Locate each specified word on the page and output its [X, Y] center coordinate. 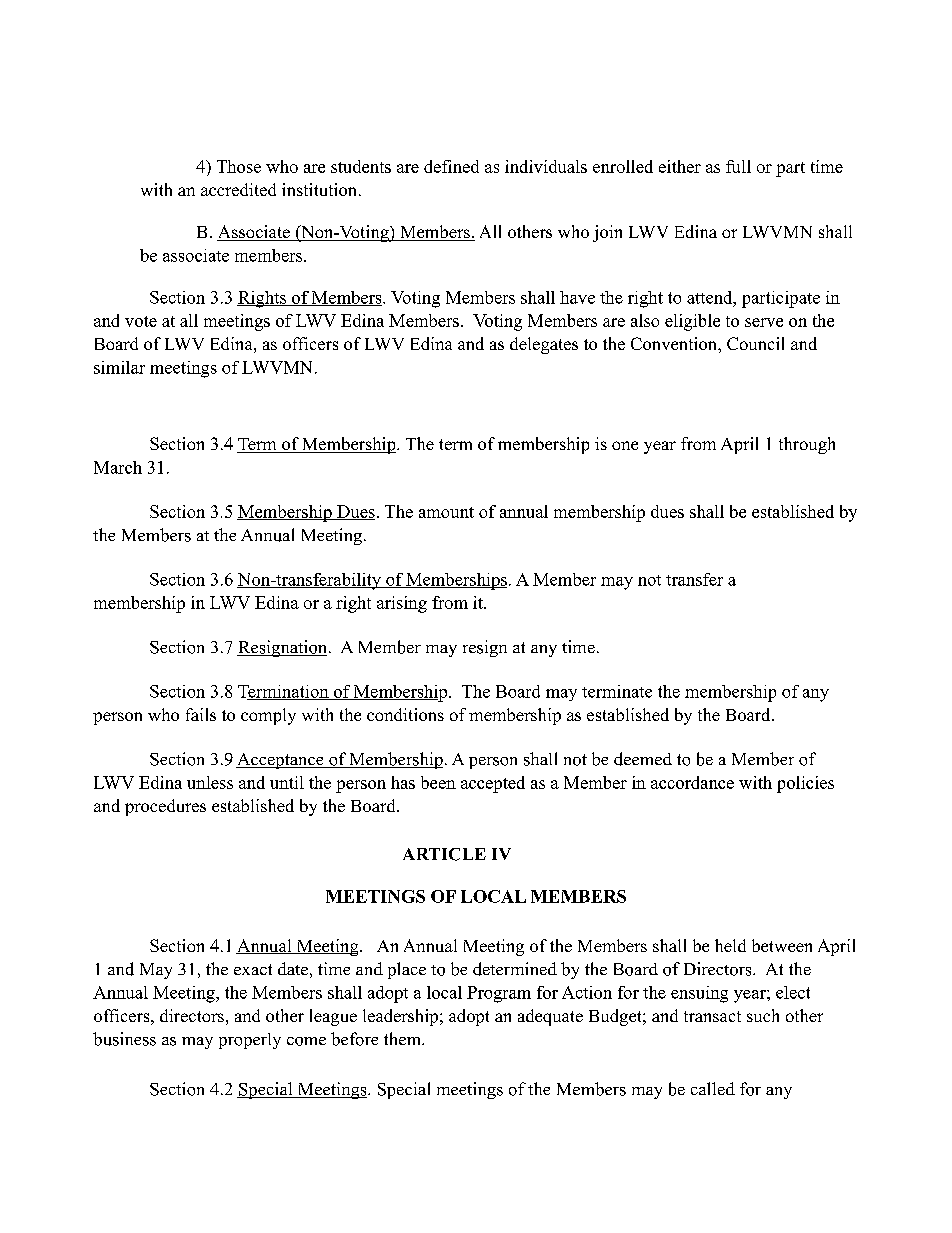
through [807, 445]
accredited [238, 189]
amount [446, 512]
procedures [165, 807]
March [118, 467]
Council [755, 343]
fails [201, 714]
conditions [405, 714]
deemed [643, 759]
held [730, 945]
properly [250, 1041]
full [738, 166]
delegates [544, 345]
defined [451, 166]
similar [119, 367]
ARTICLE [444, 854]
